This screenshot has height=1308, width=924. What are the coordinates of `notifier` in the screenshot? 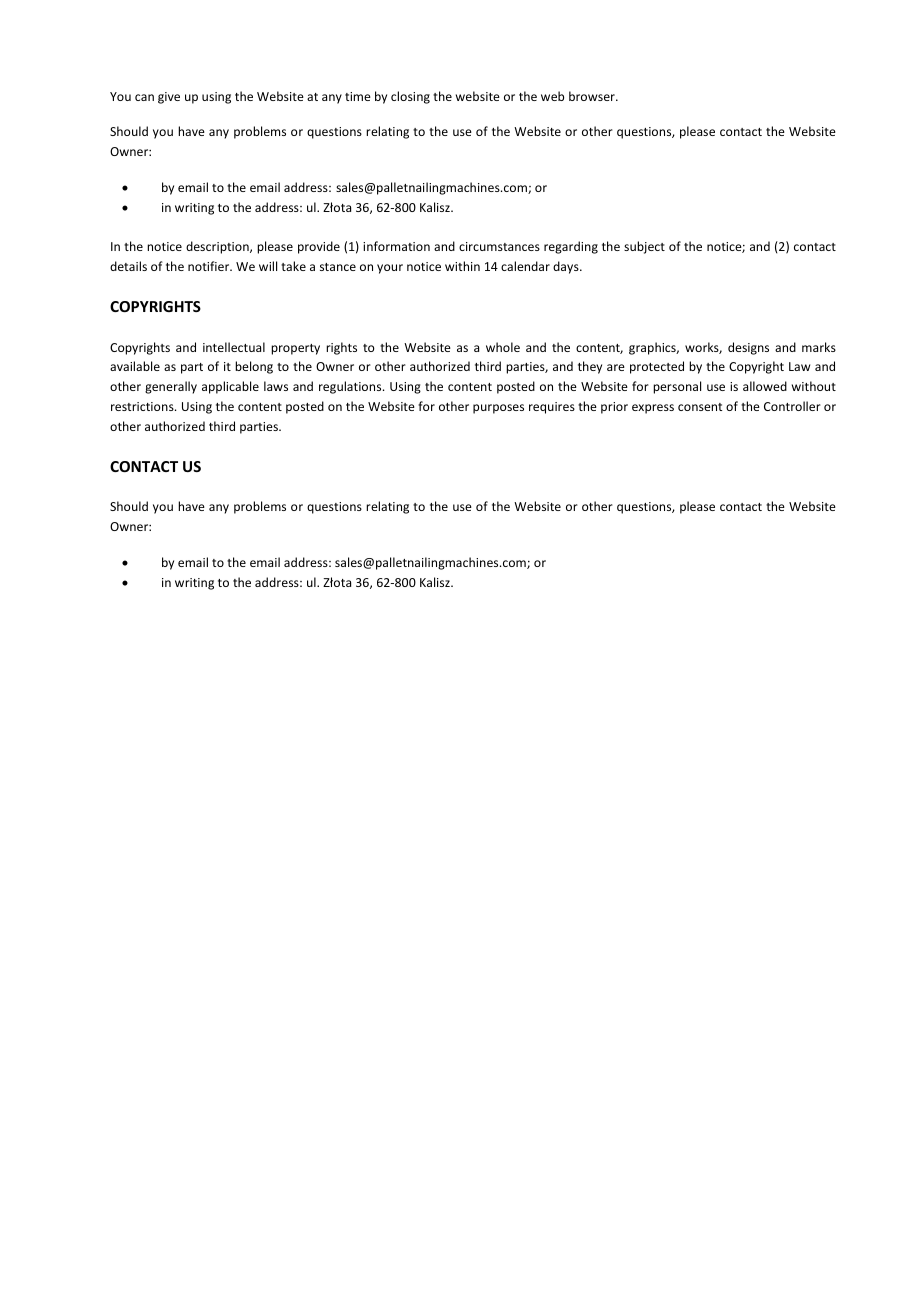 It's located at (210, 266).
